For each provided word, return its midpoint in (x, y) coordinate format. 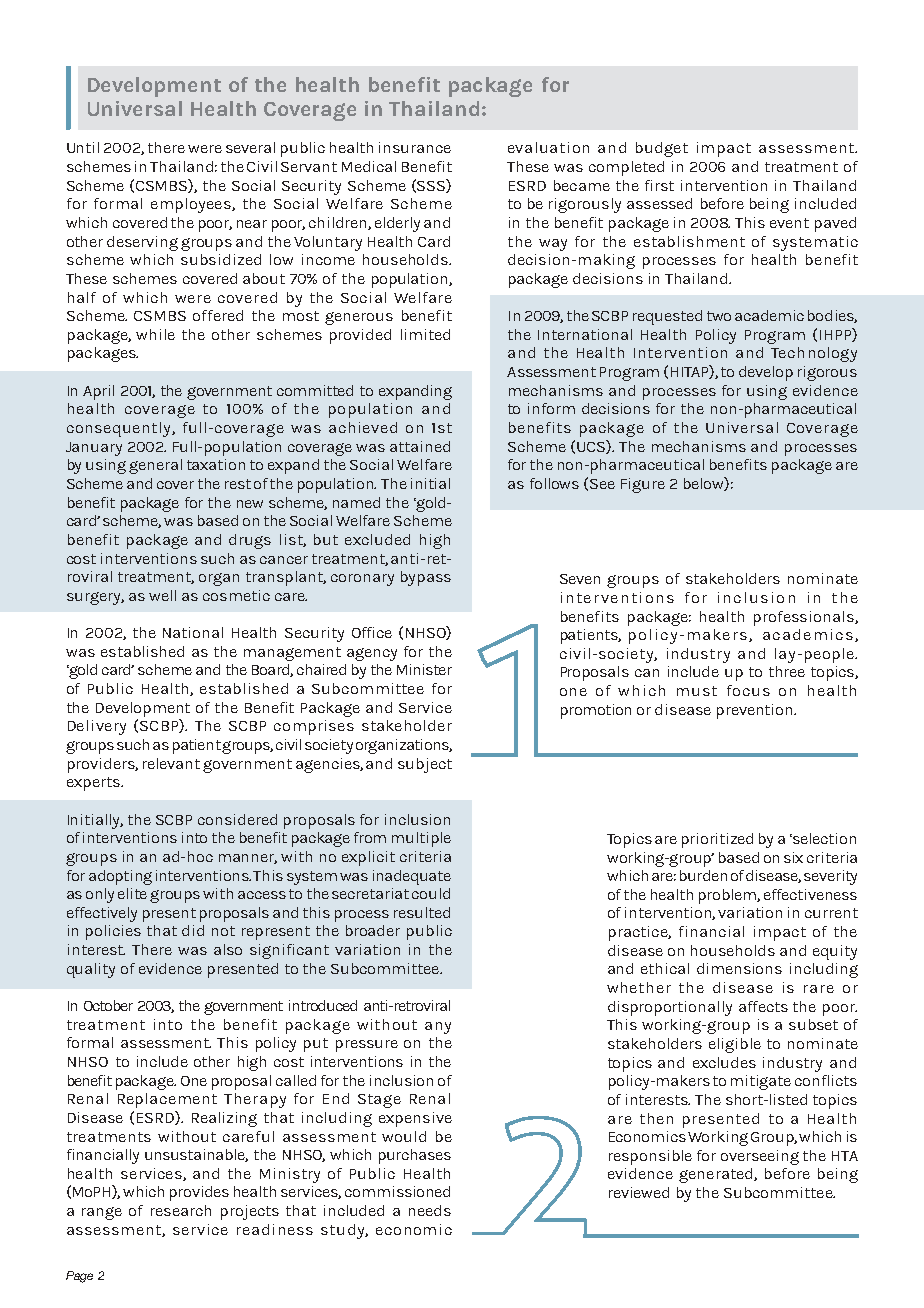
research (181, 1210)
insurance (415, 147)
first (659, 185)
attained (420, 446)
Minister (424, 669)
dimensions (739, 968)
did (193, 930)
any (438, 1028)
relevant (171, 763)
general (155, 466)
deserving (142, 243)
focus (748, 690)
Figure (643, 485)
